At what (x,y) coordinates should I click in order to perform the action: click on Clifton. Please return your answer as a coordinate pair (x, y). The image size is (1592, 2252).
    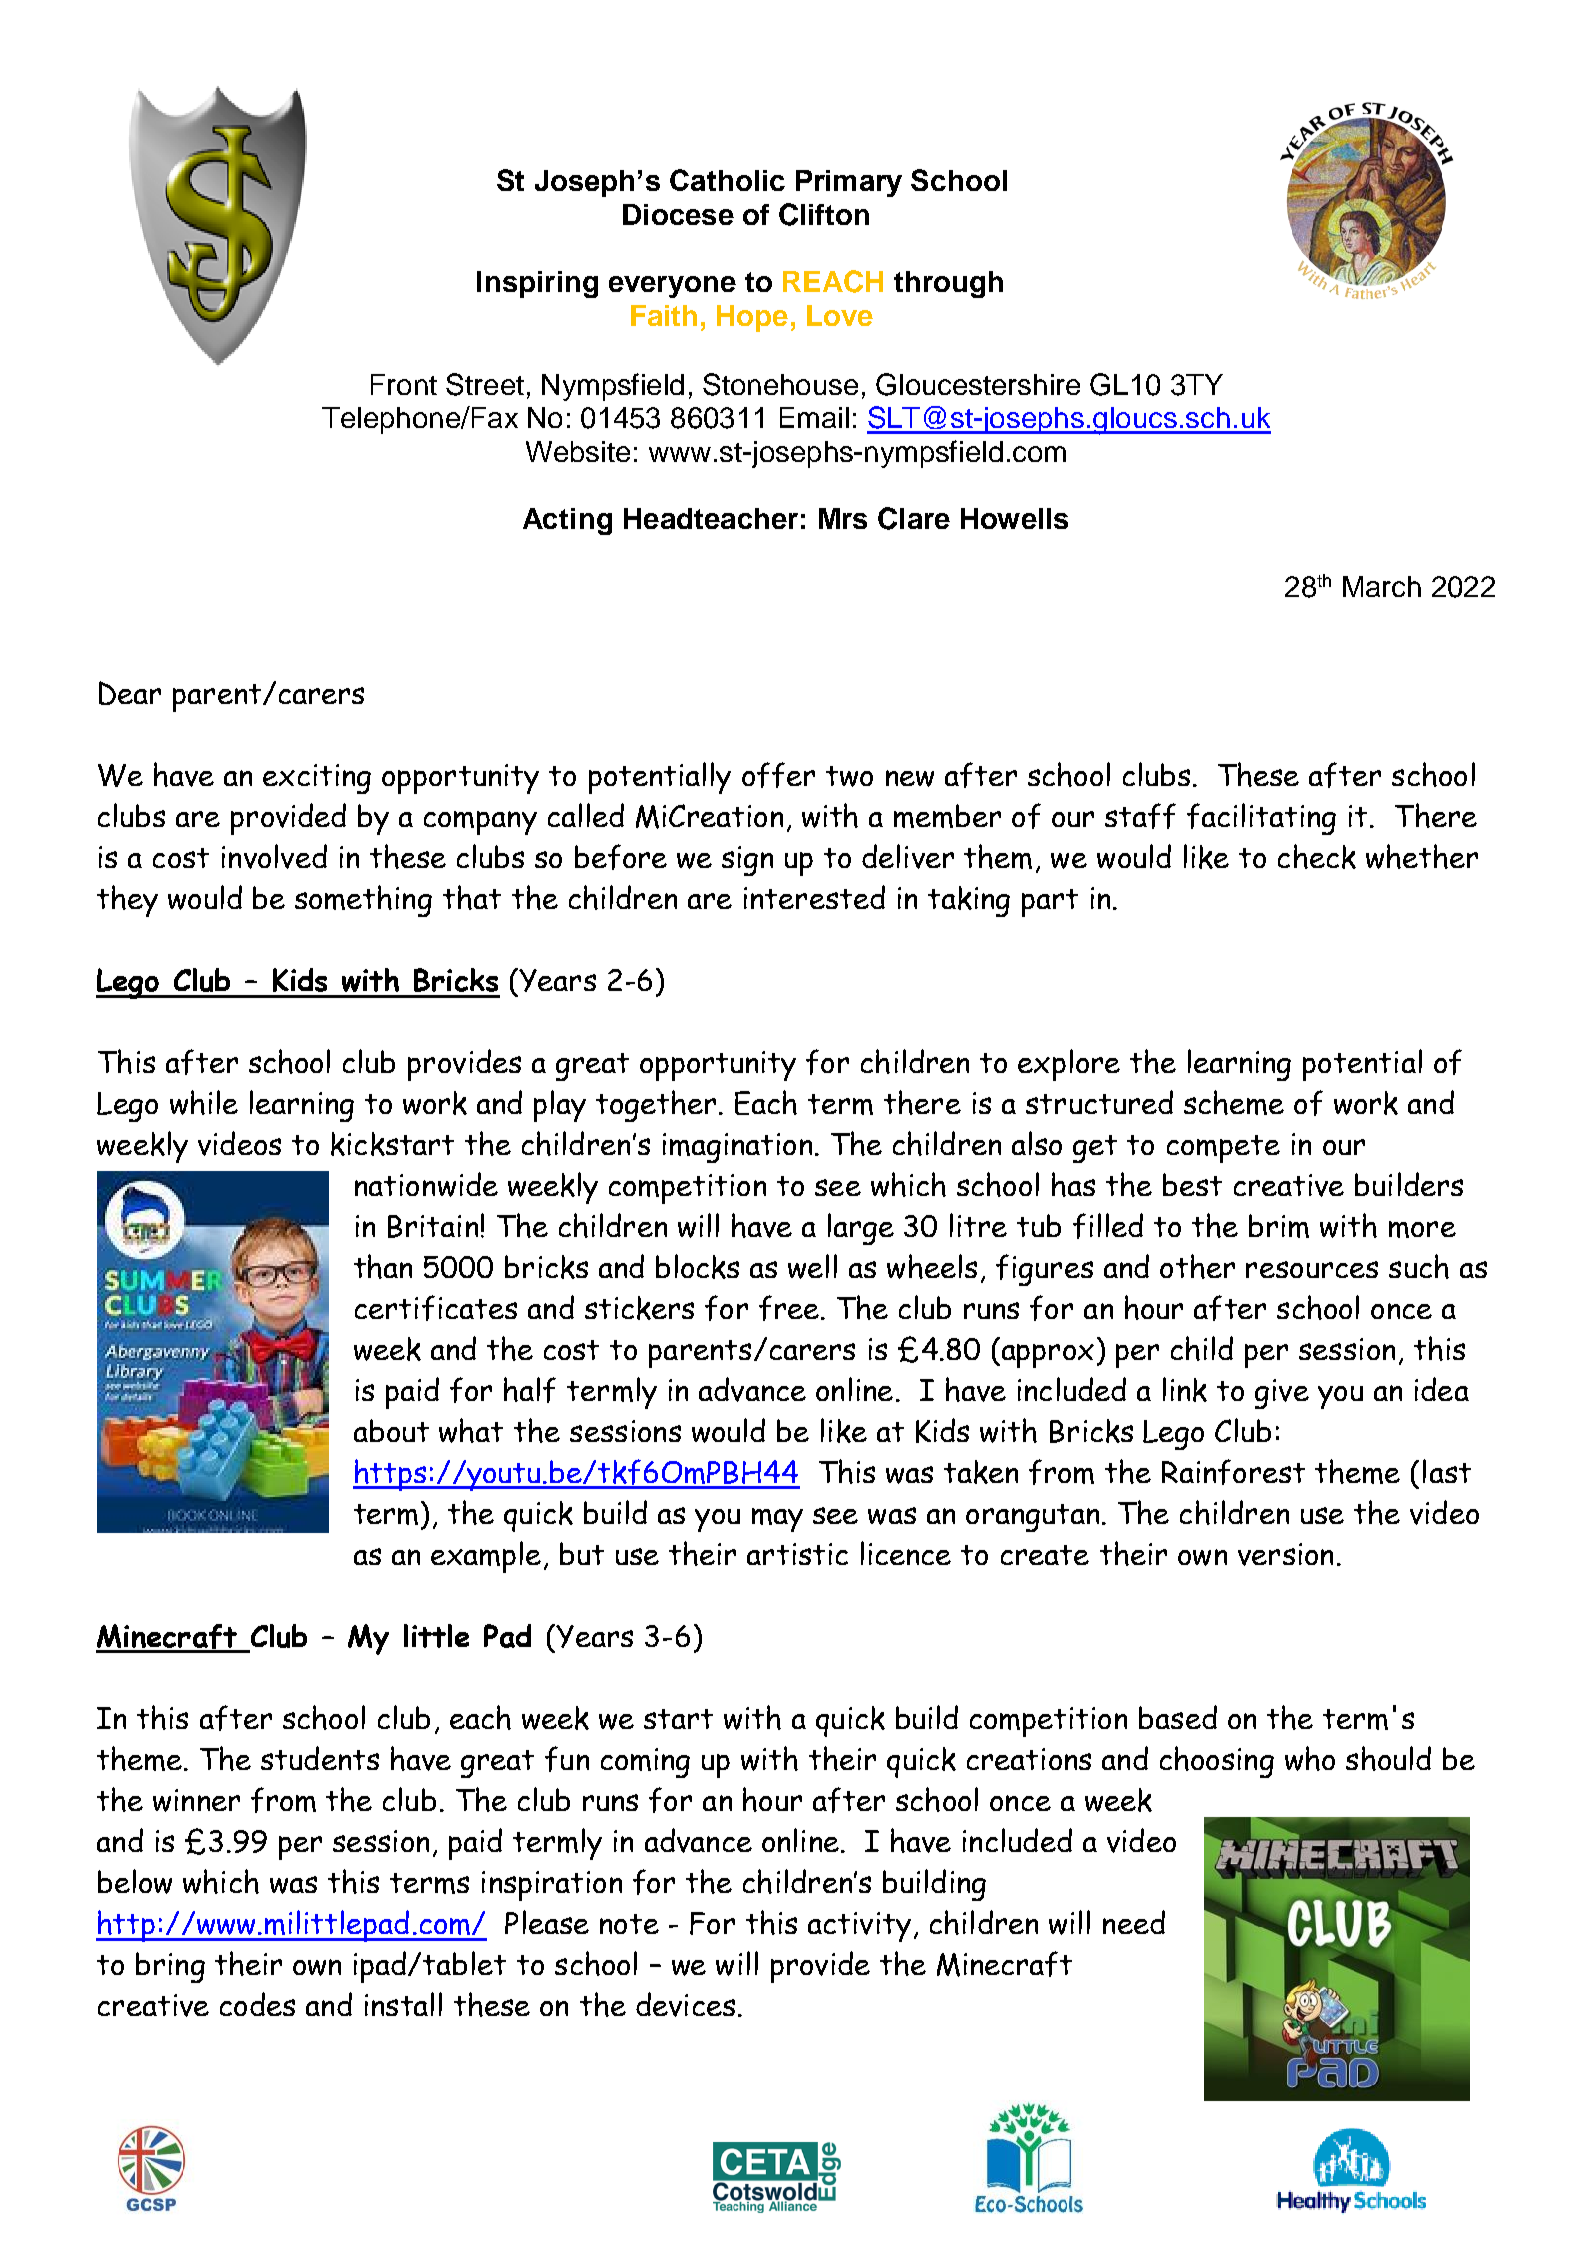
    Looking at the image, I should click on (824, 214).
